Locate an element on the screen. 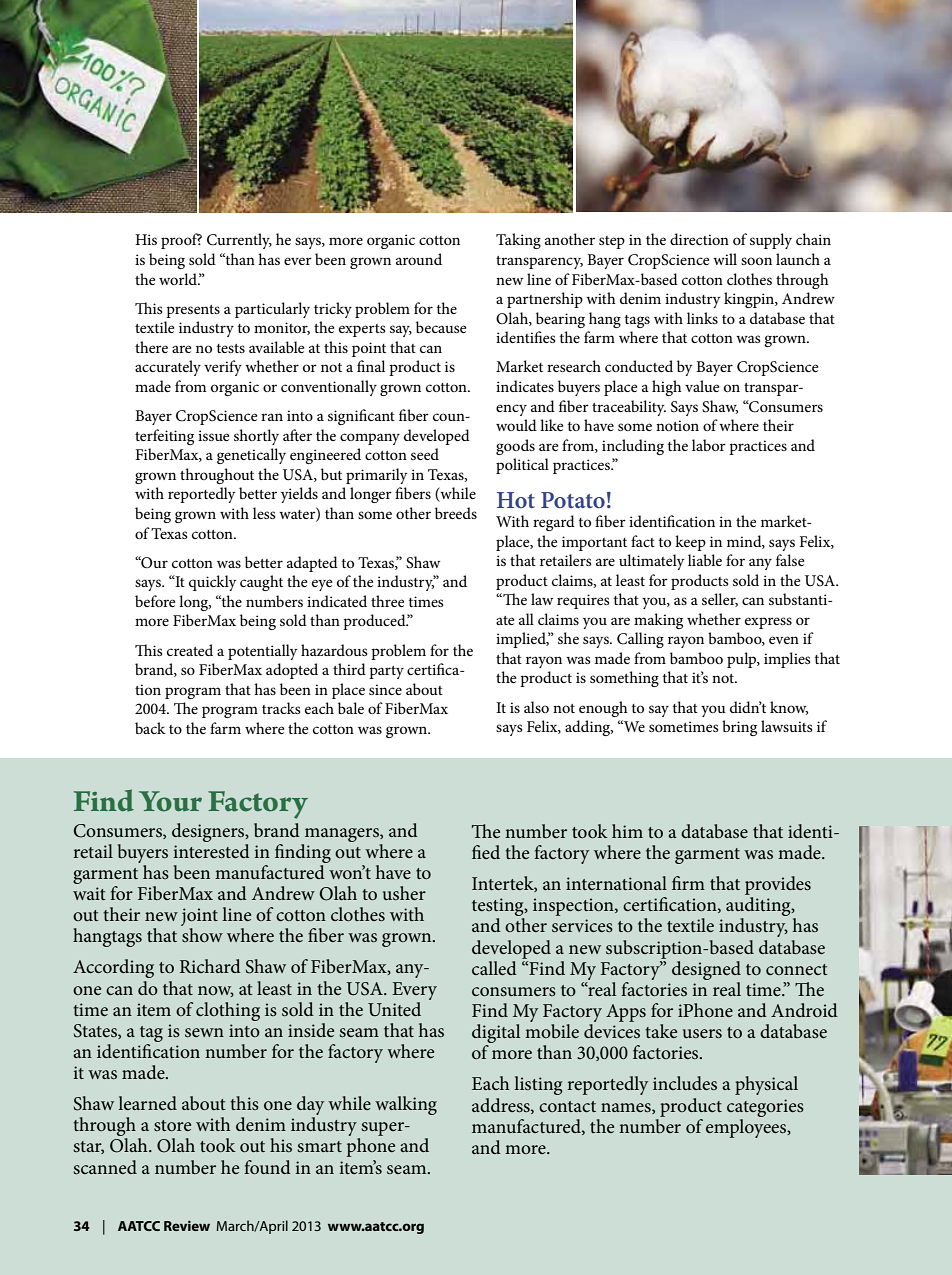  will is located at coordinates (725, 259).
